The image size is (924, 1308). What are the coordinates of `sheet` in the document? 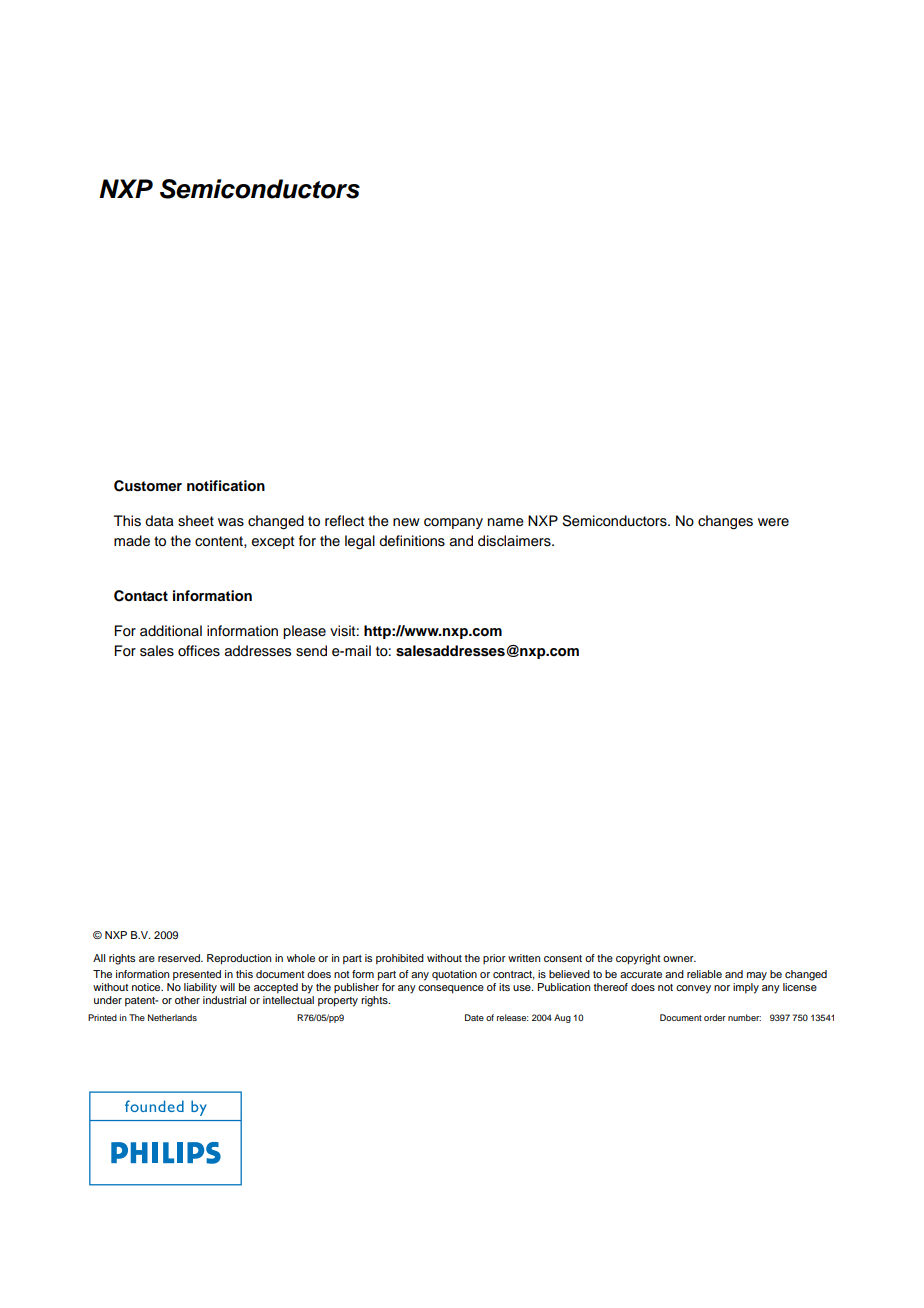 It's located at (196, 521).
